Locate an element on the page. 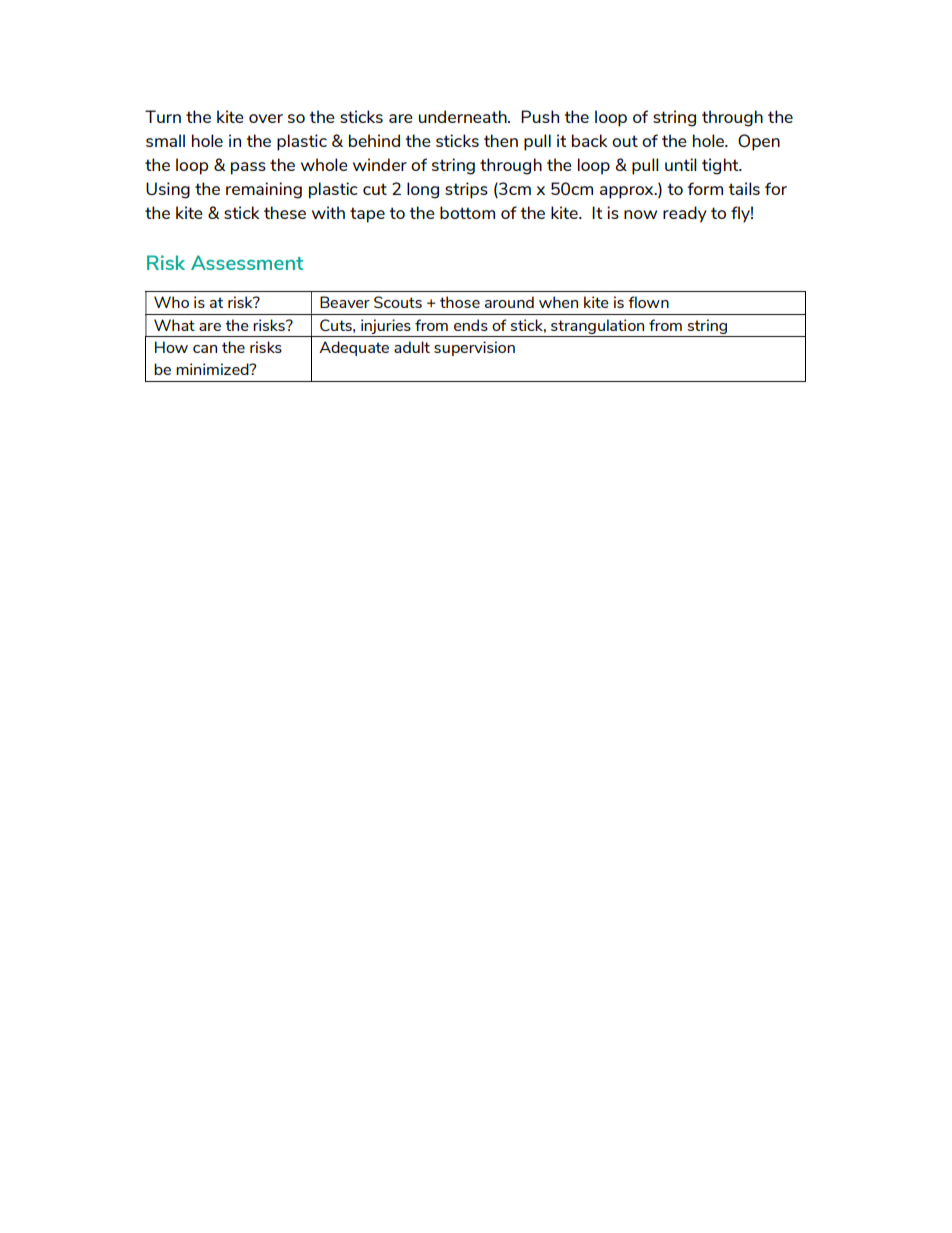 This image has width=952, height=1233. bottom is located at coordinates (467, 212).
